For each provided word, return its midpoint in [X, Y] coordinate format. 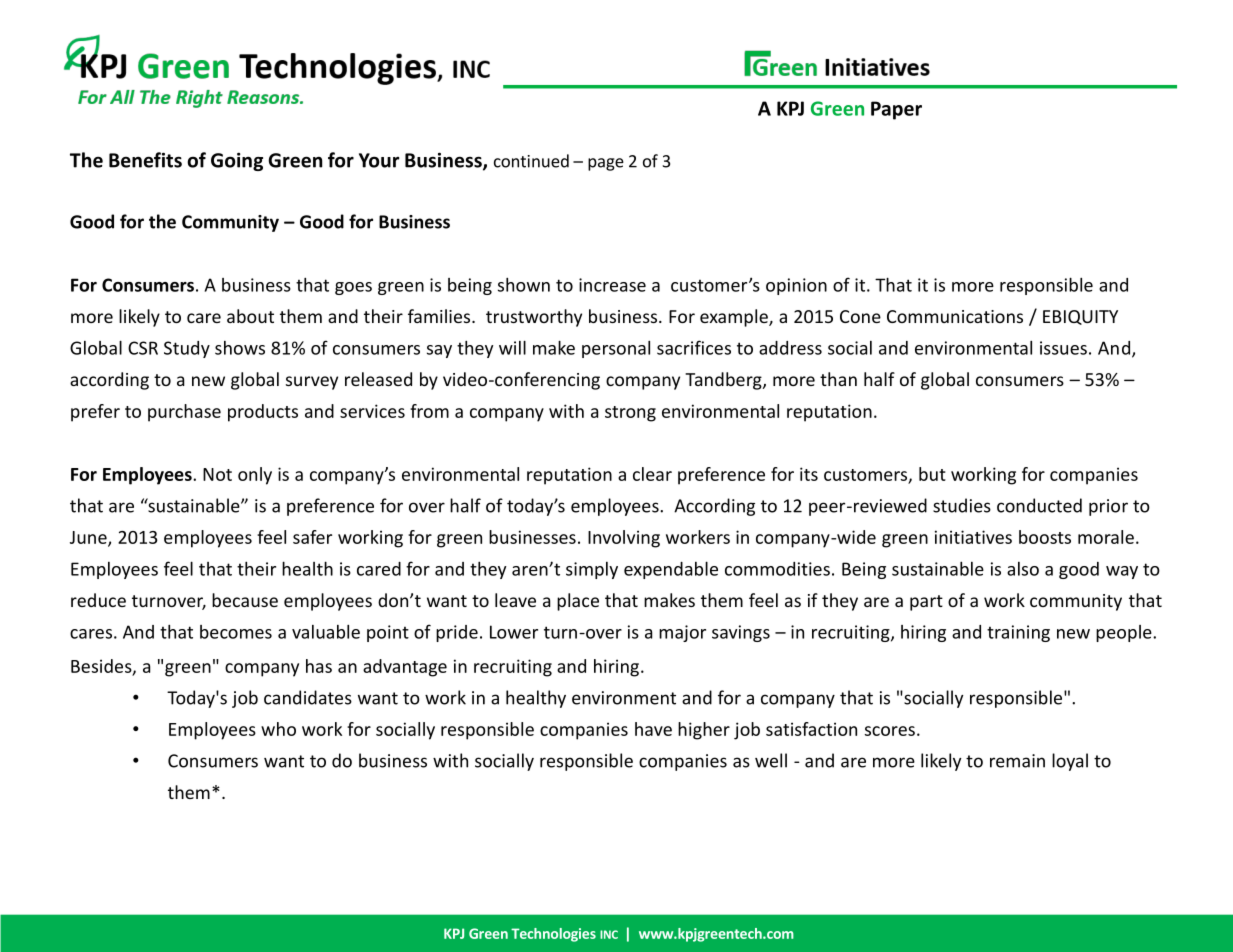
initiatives [973, 537]
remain [1017, 761]
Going [237, 161]
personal [616, 349]
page [606, 164]
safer [312, 537]
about [250, 316]
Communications [955, 316]
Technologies [553, 935]
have [653, 729]
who [278, 729]
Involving [624, 539]
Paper [896, 110]
